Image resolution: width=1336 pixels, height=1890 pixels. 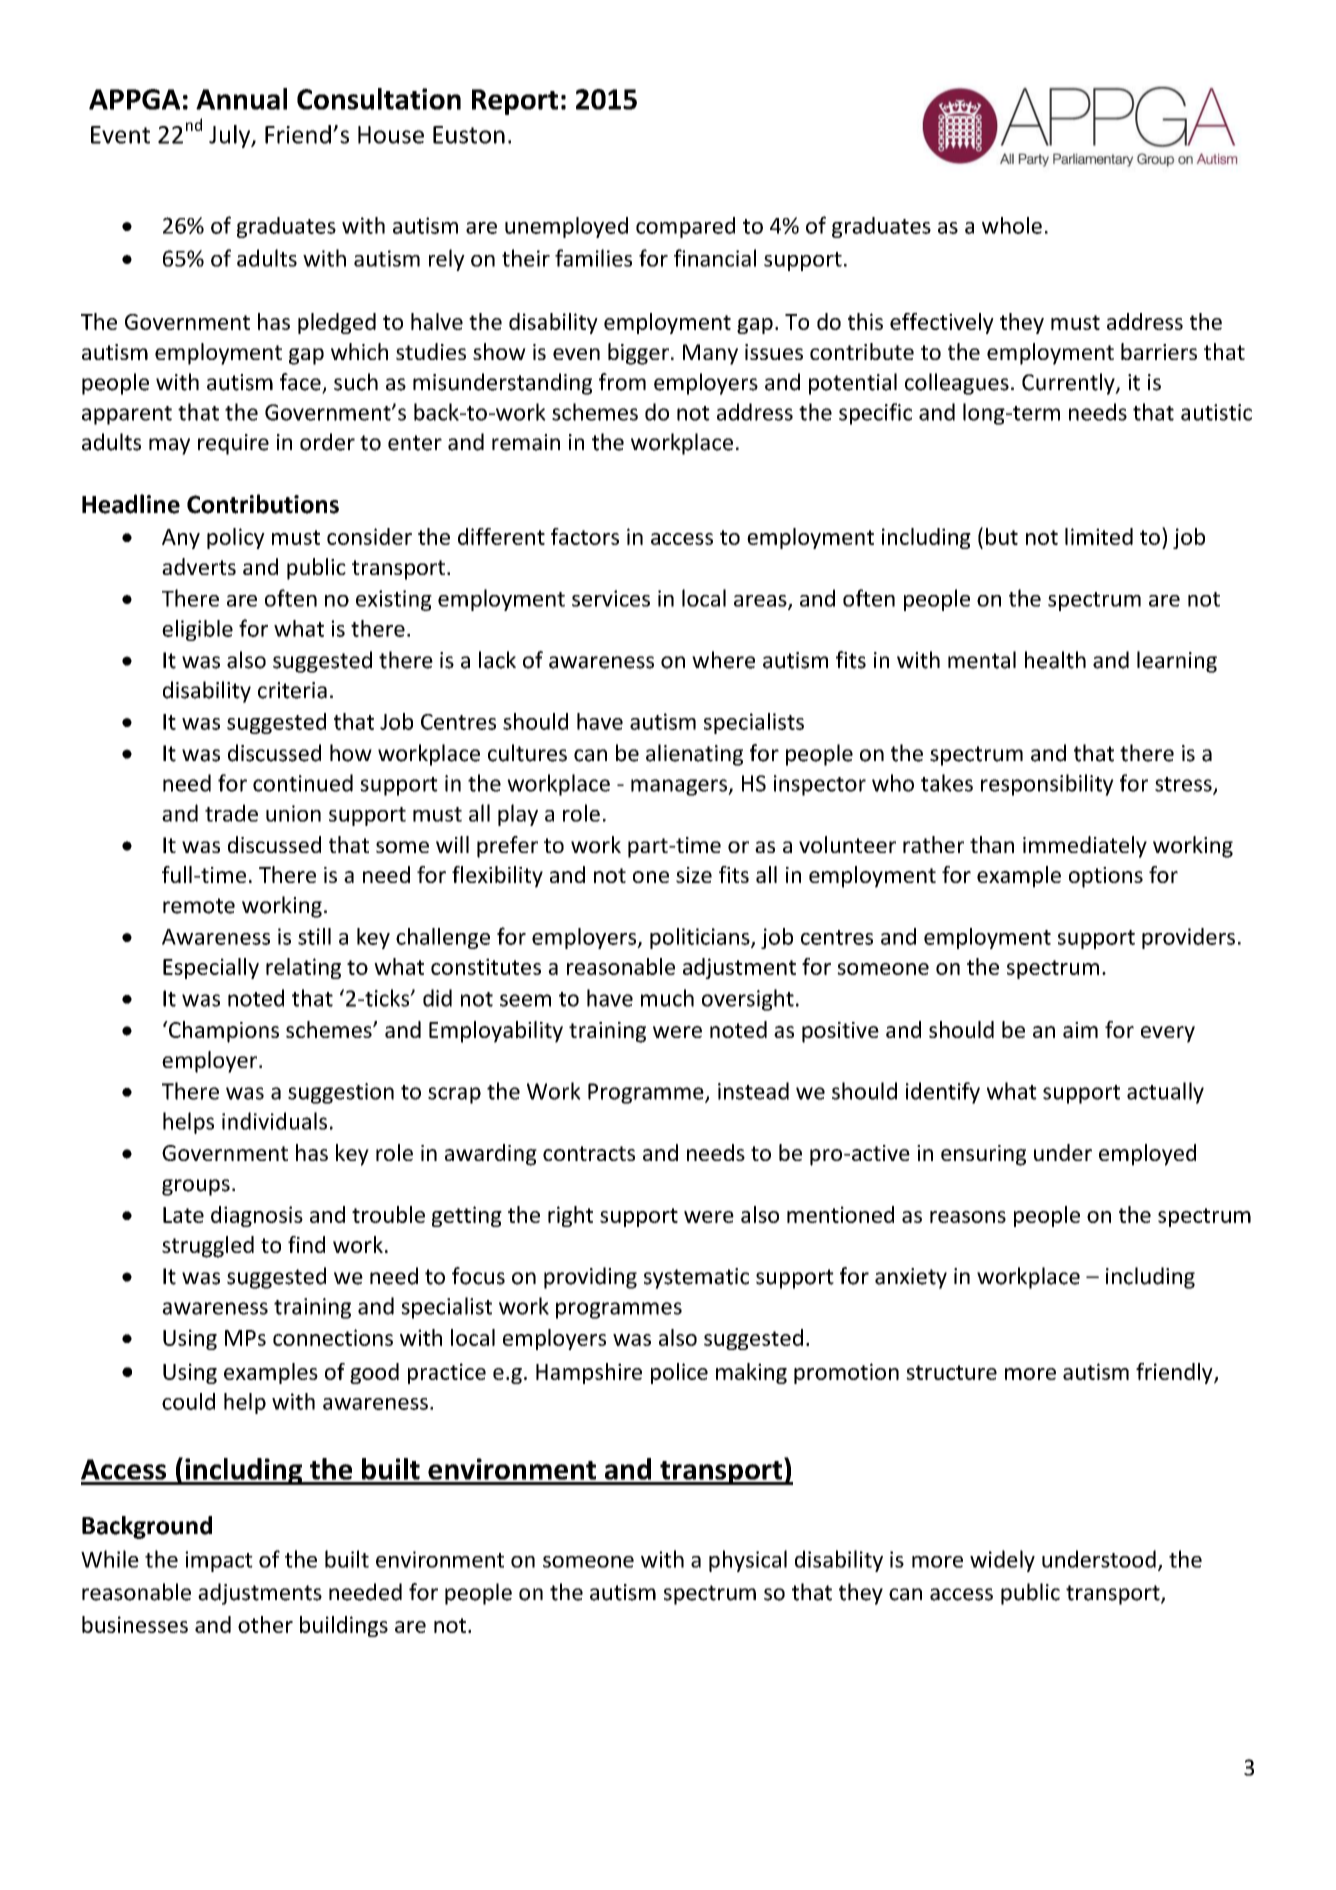 I want to click on much, so click(x=667, y=998).
